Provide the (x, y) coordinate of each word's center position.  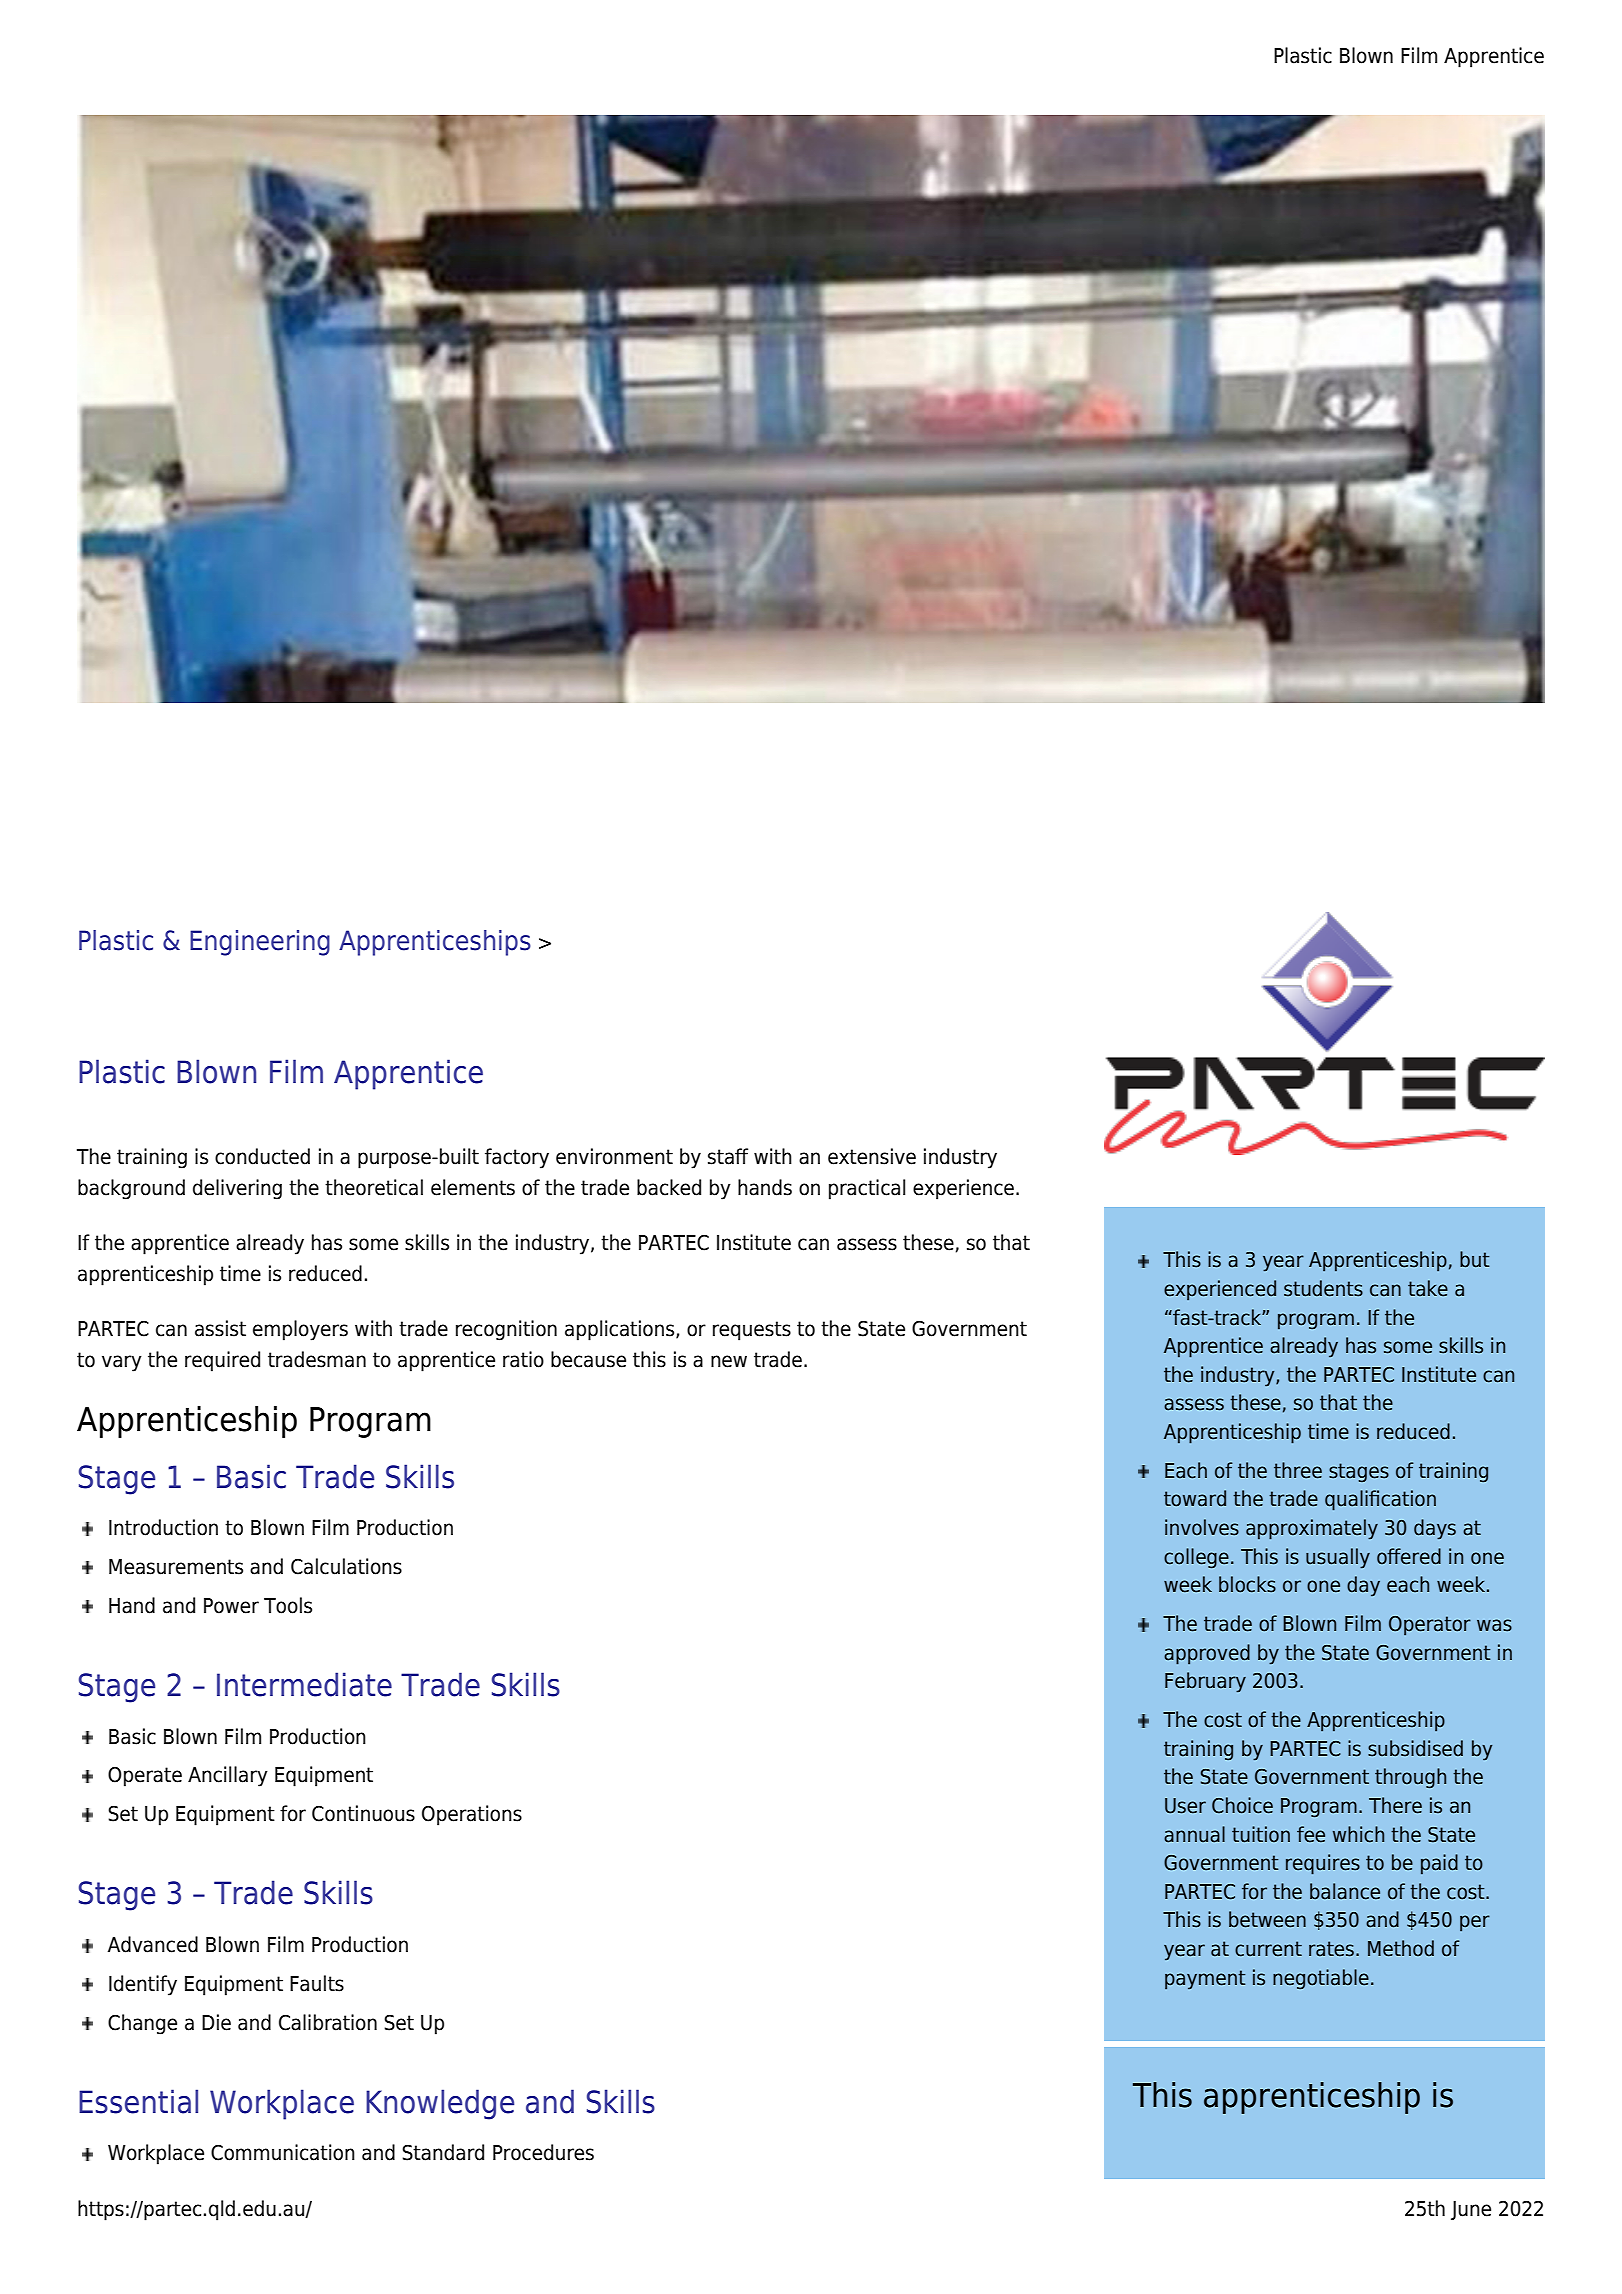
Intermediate (304, 1684)
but (1474, 1259)
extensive (872, 1156)
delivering (237, 1189)
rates (1331, 1949)
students (1323, 1288)
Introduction (163, 1527)
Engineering (260, 943)
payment (1205, 1980)
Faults (317, 1983)
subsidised (1415, 1748)
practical (867, 1189)
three (1298, 1470)
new (729, 1361)
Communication (283, 2152)
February (1205, 1682)
